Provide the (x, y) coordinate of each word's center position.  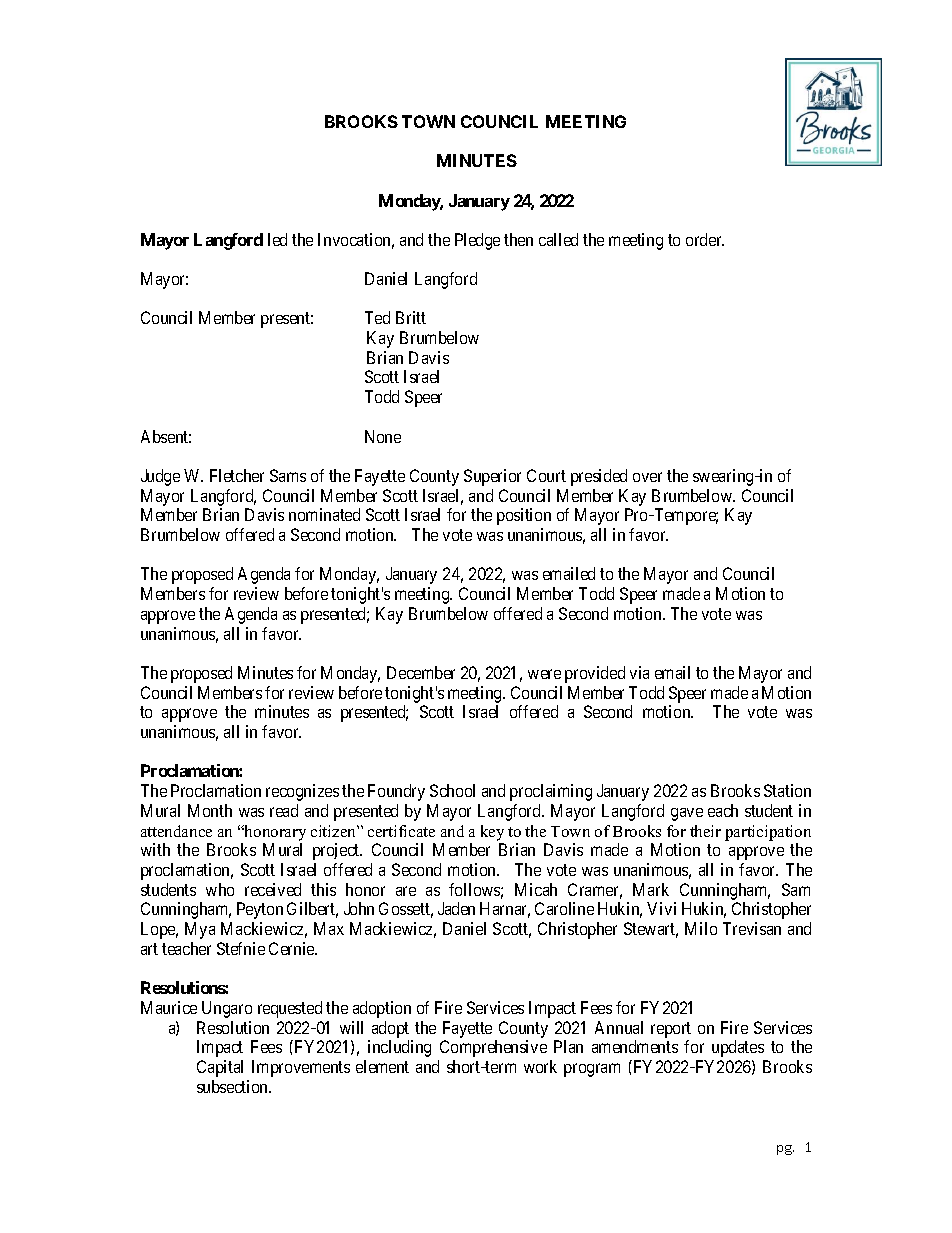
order (705, 239)
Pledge (477, 241)
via (639, 672)
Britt (411, 317)
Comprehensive (493, 1048)
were (544, 674)
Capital (220, 1068)
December (421, 672)
